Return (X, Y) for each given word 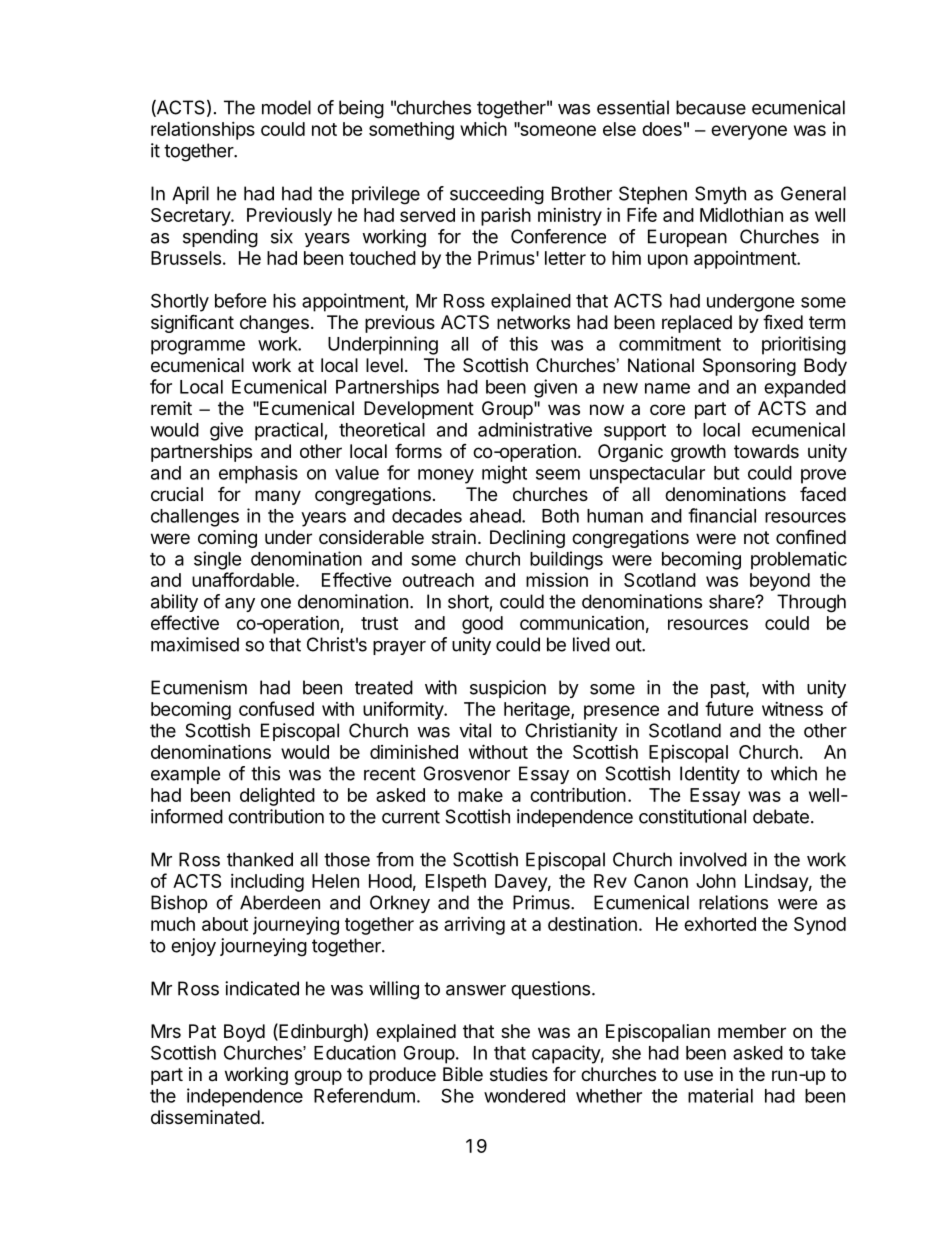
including (267, 883)
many (278, 497)
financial (722, 515)
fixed (783, 321)
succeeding (497, 195)
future (729, 708)
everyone (749, 132)
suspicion (508, 689)
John (716, 881)
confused (276, 708)
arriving (474, 926)
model (286, 107)
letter (565, 258)
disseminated (205, 1117)
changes (274, 324)
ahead (495, 516)
